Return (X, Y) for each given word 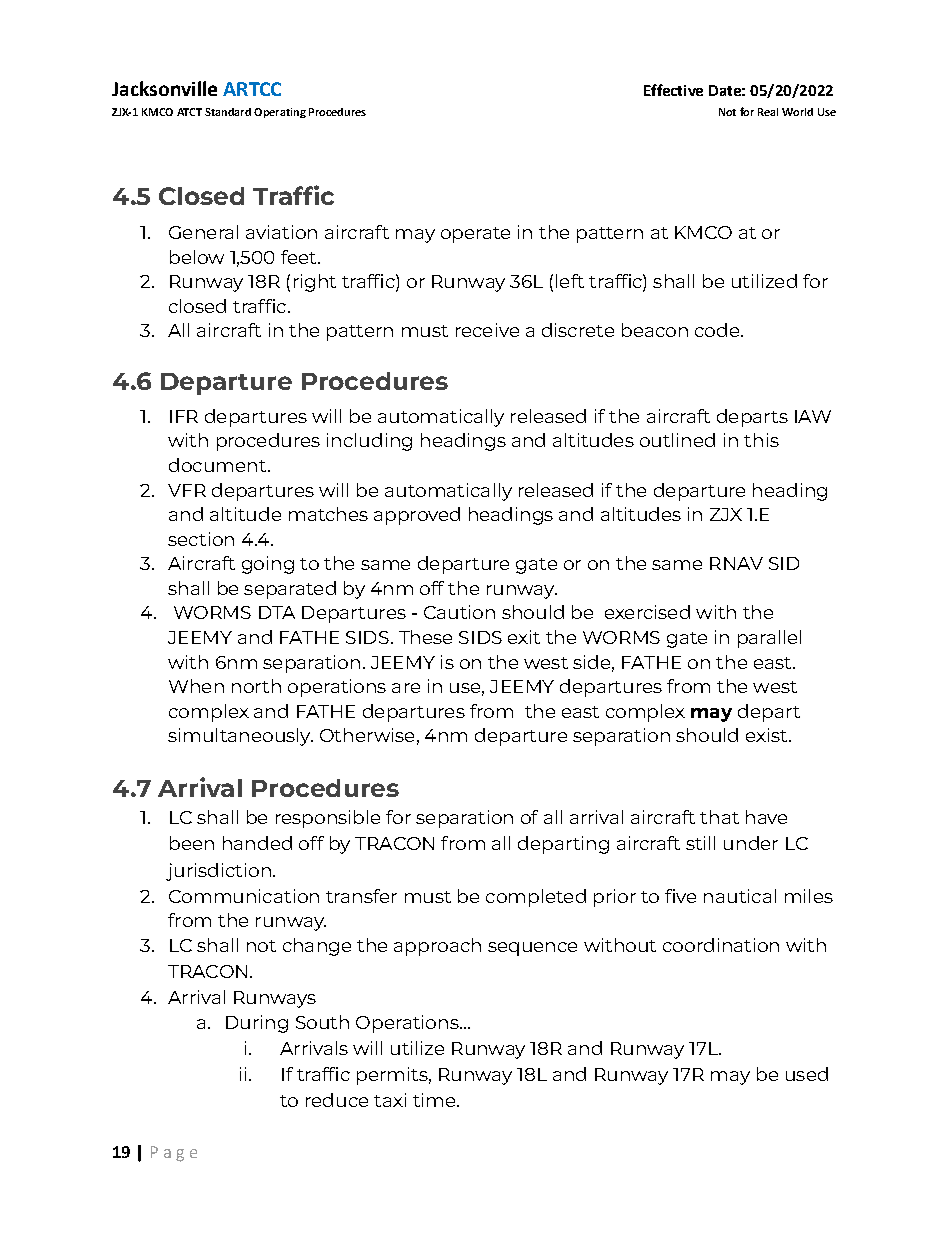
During (257, 1024)
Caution (459, 612)
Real (768, 112)
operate (475, 235)
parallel (769, 639)
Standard (228, 112)
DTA (277, 612)
